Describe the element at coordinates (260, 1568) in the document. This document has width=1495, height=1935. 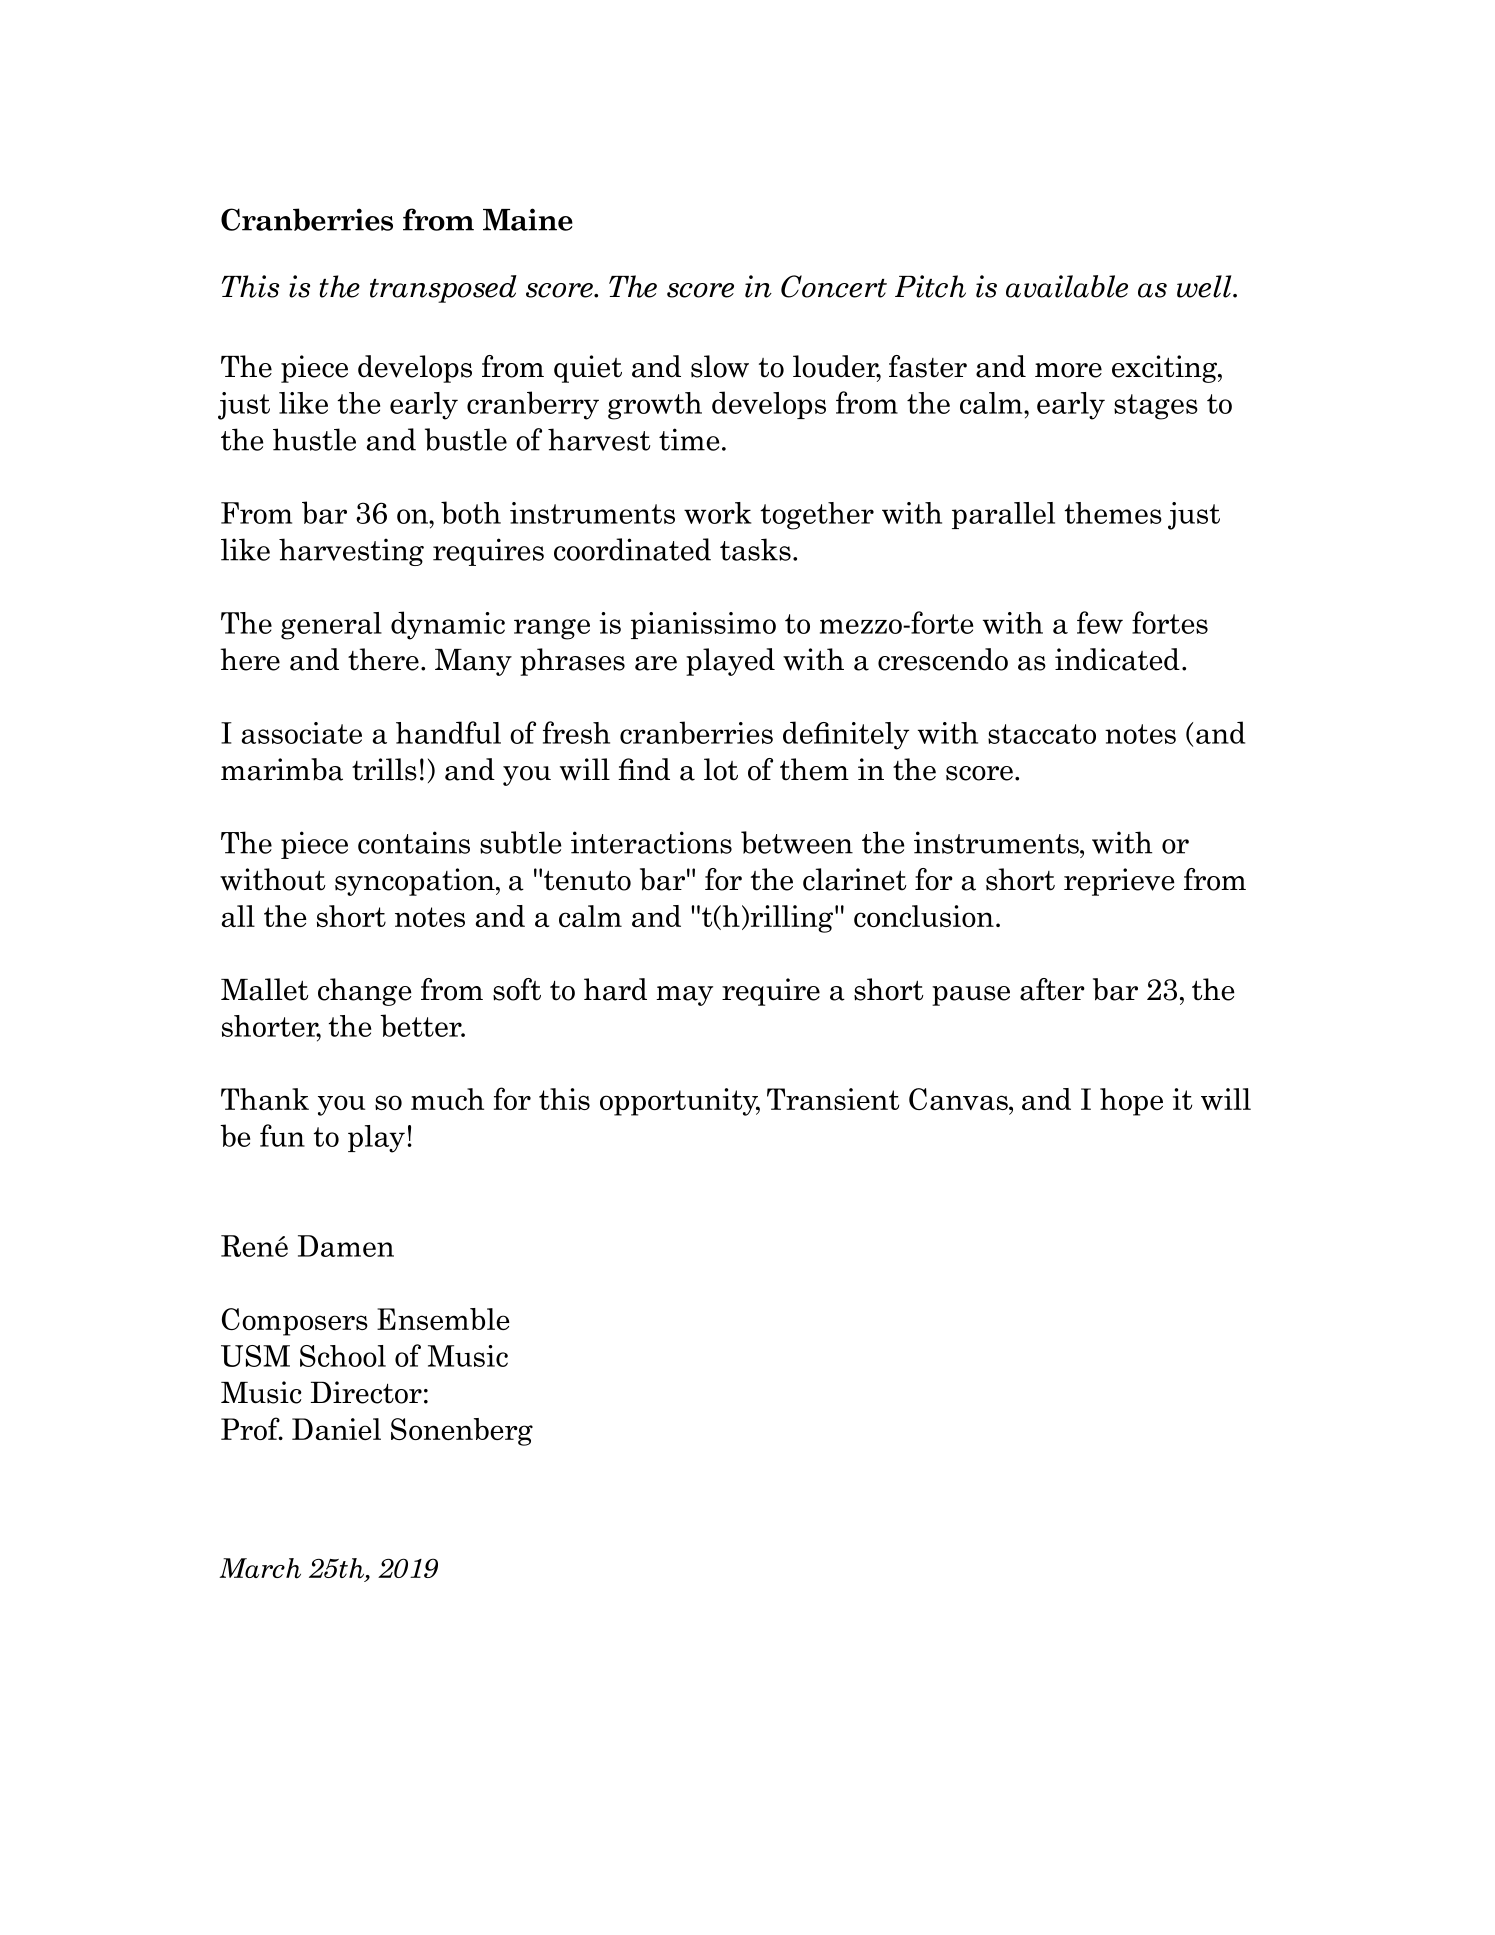
I see `March` at that location.
